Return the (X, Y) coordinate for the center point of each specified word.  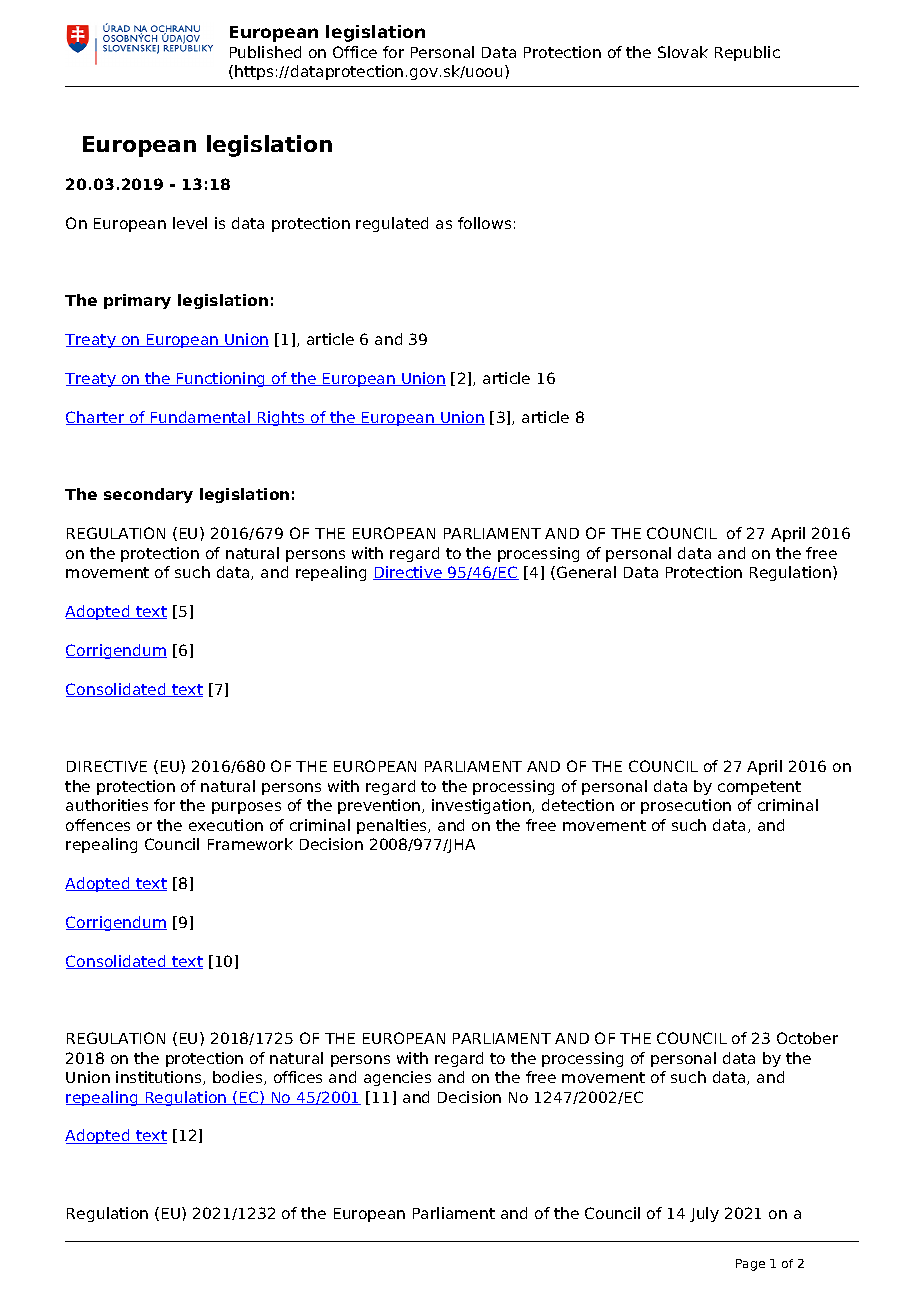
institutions (160, 1078)
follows (484, 223)
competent (759, 788)
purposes (246, 808)
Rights (281, 418)
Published (265, 52)
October (807, 1038)
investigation (482, 806)
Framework (250, 844)
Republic (747, 53)
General (586, 572)
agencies (397, 1078)
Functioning (221, 379)
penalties (393, 826)
